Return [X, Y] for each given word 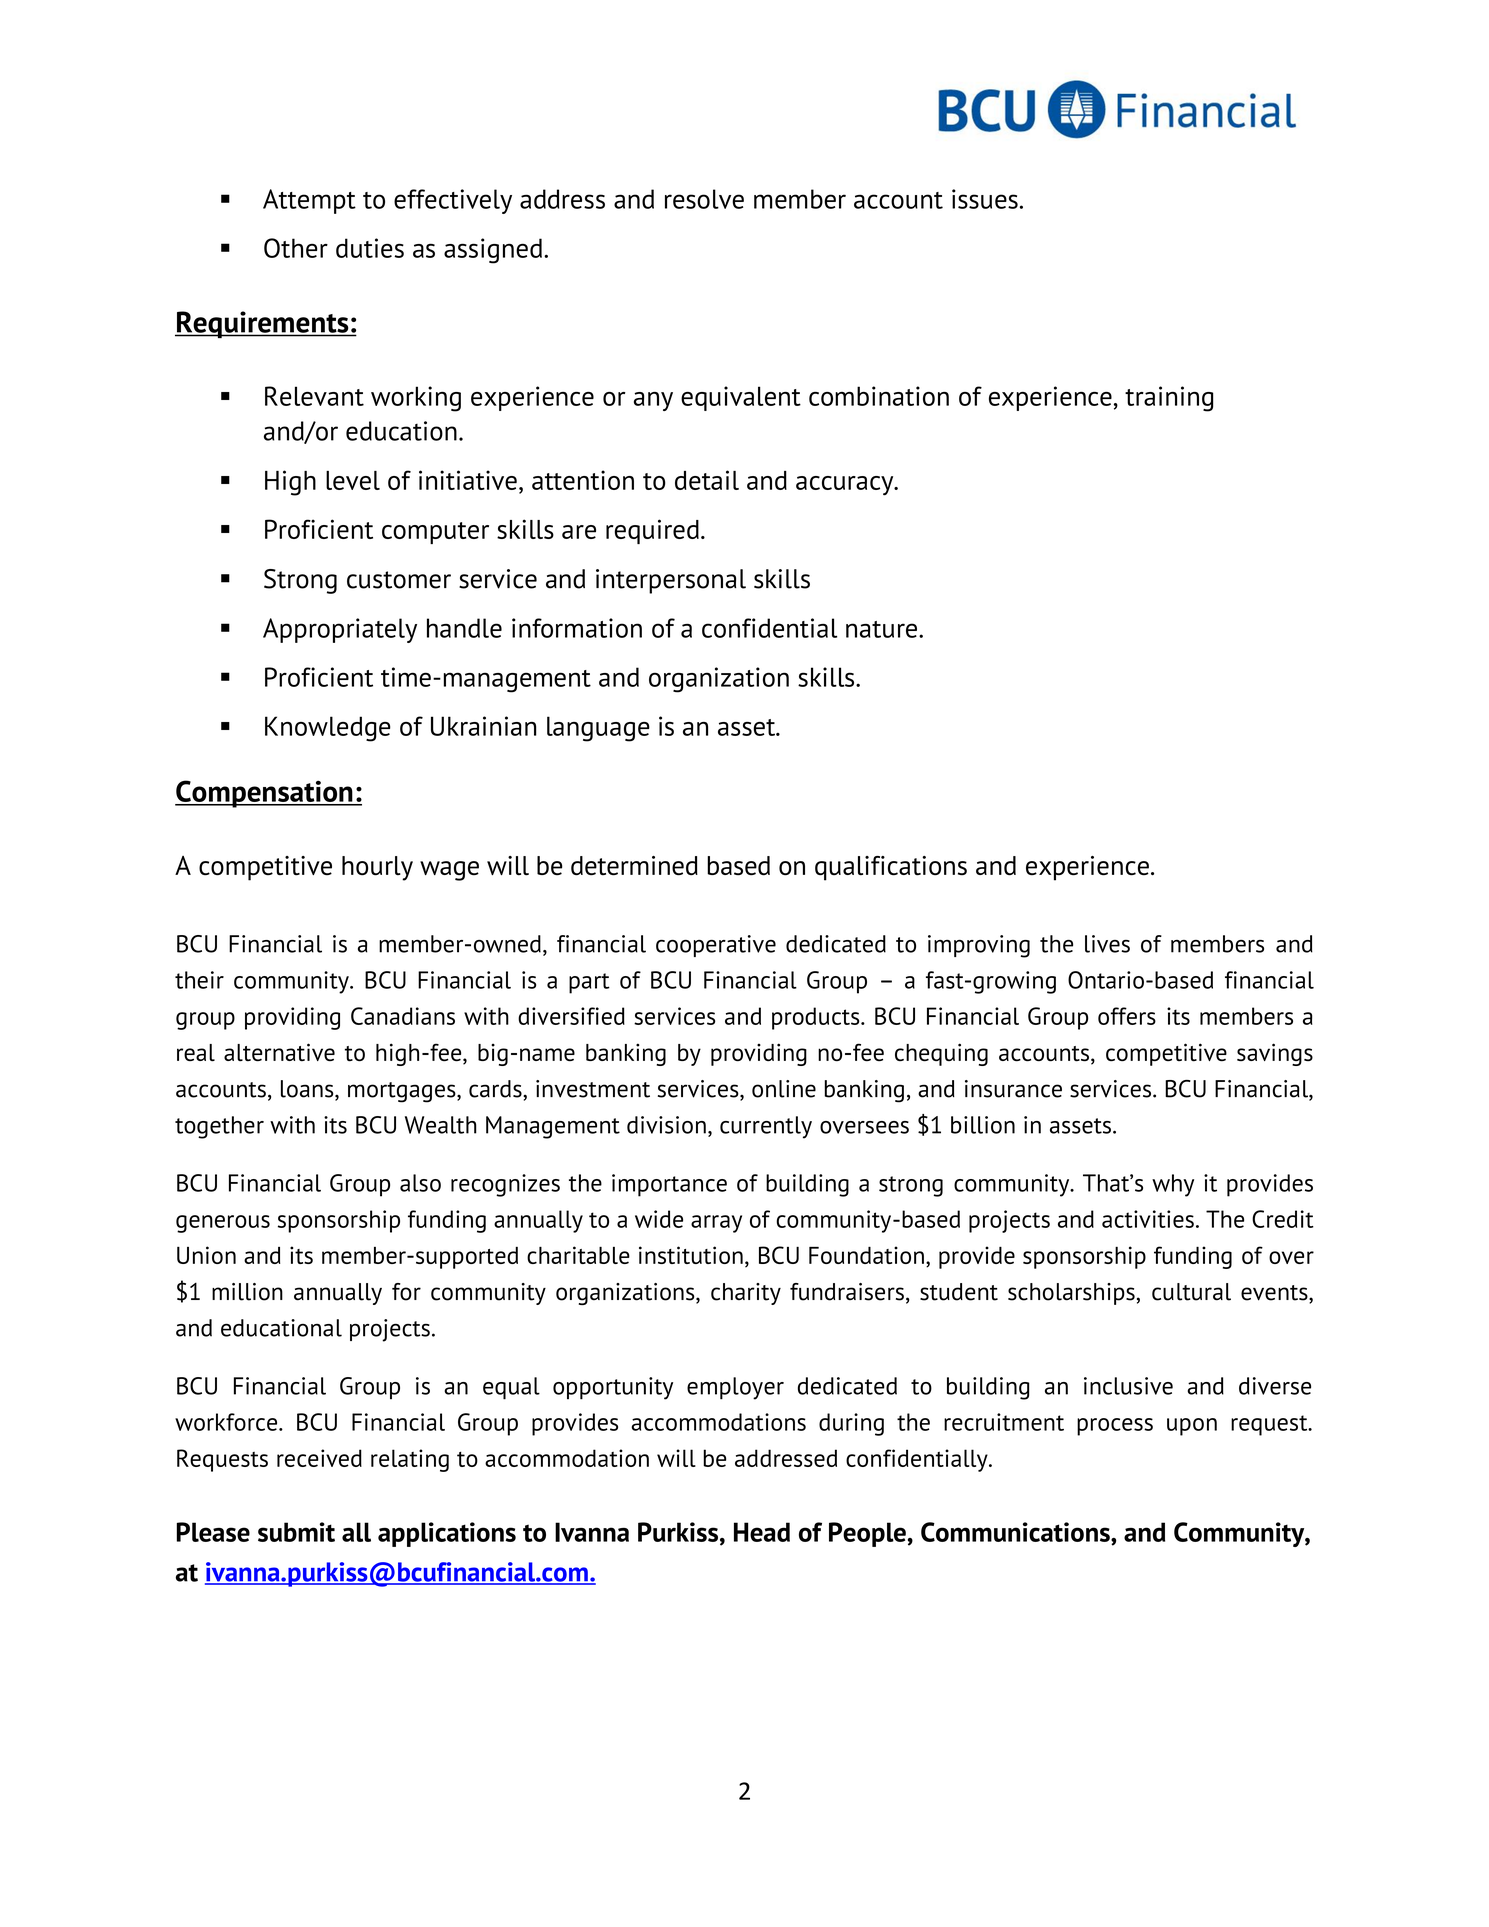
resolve [704, 199]
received [319, 1458]
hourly [377, 868]
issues [985, 199]
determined [634, 866]
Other [296, 248]
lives [1107, 944]
